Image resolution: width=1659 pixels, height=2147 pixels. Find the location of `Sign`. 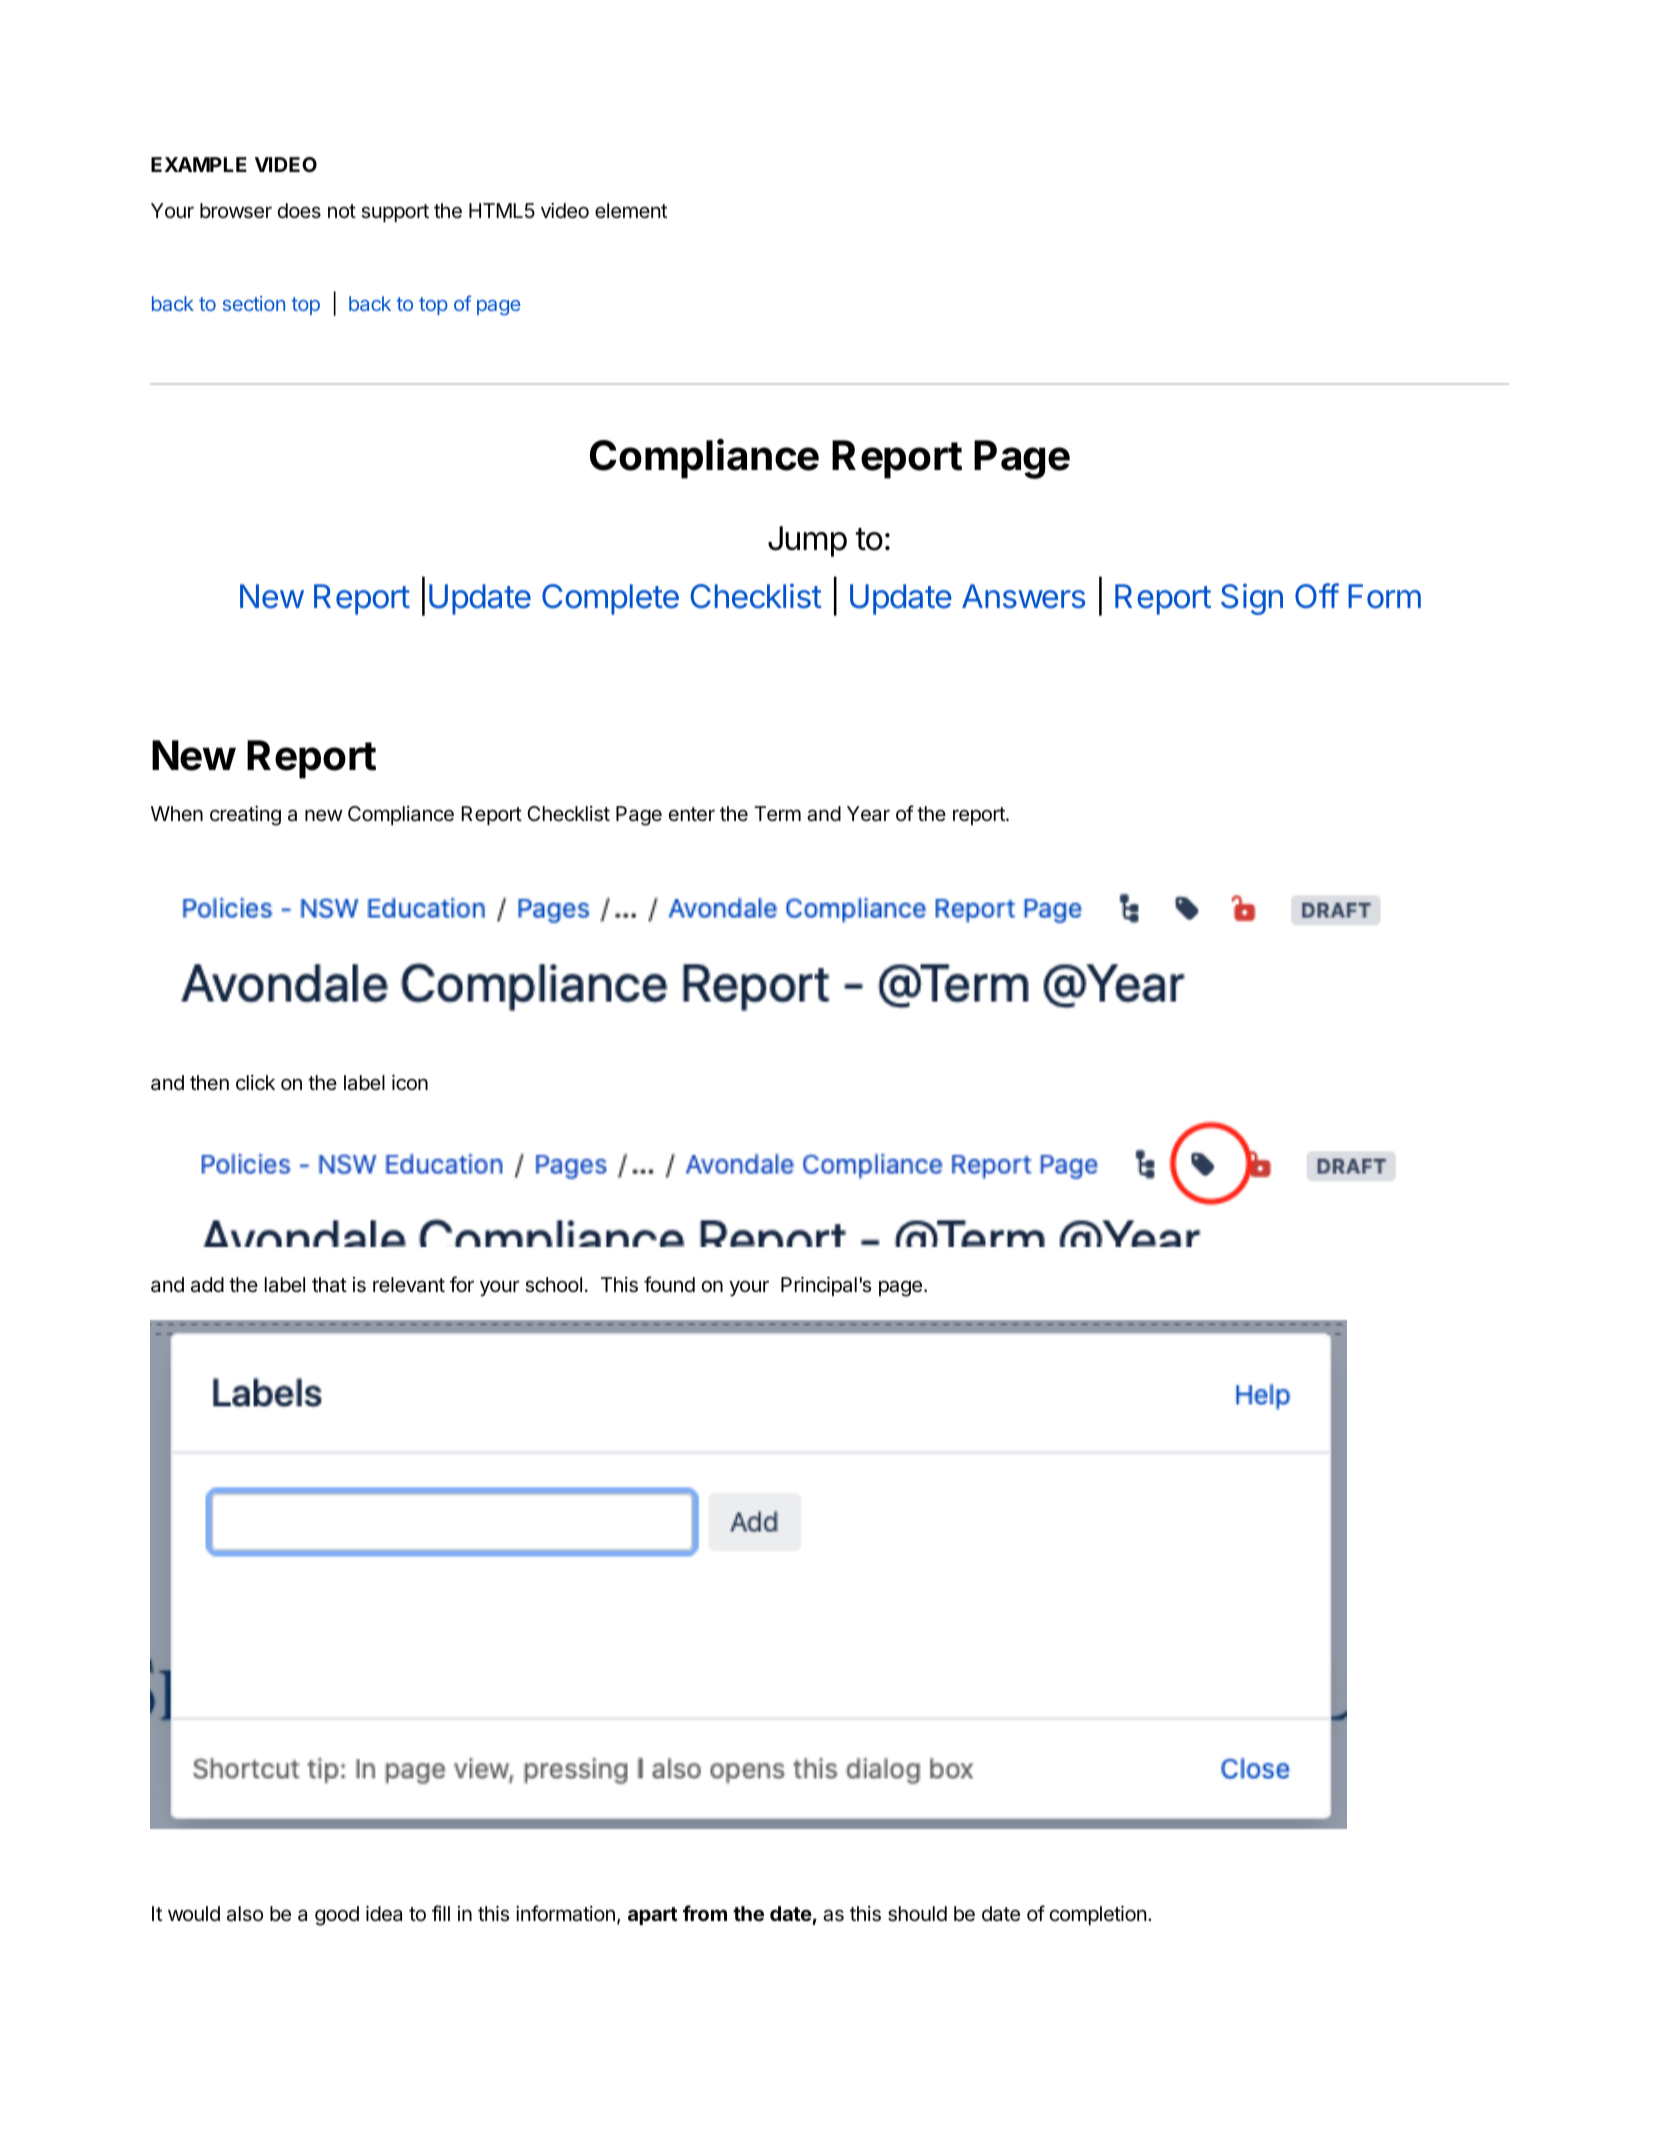

Sign is located at coordinates (1252, 599).
